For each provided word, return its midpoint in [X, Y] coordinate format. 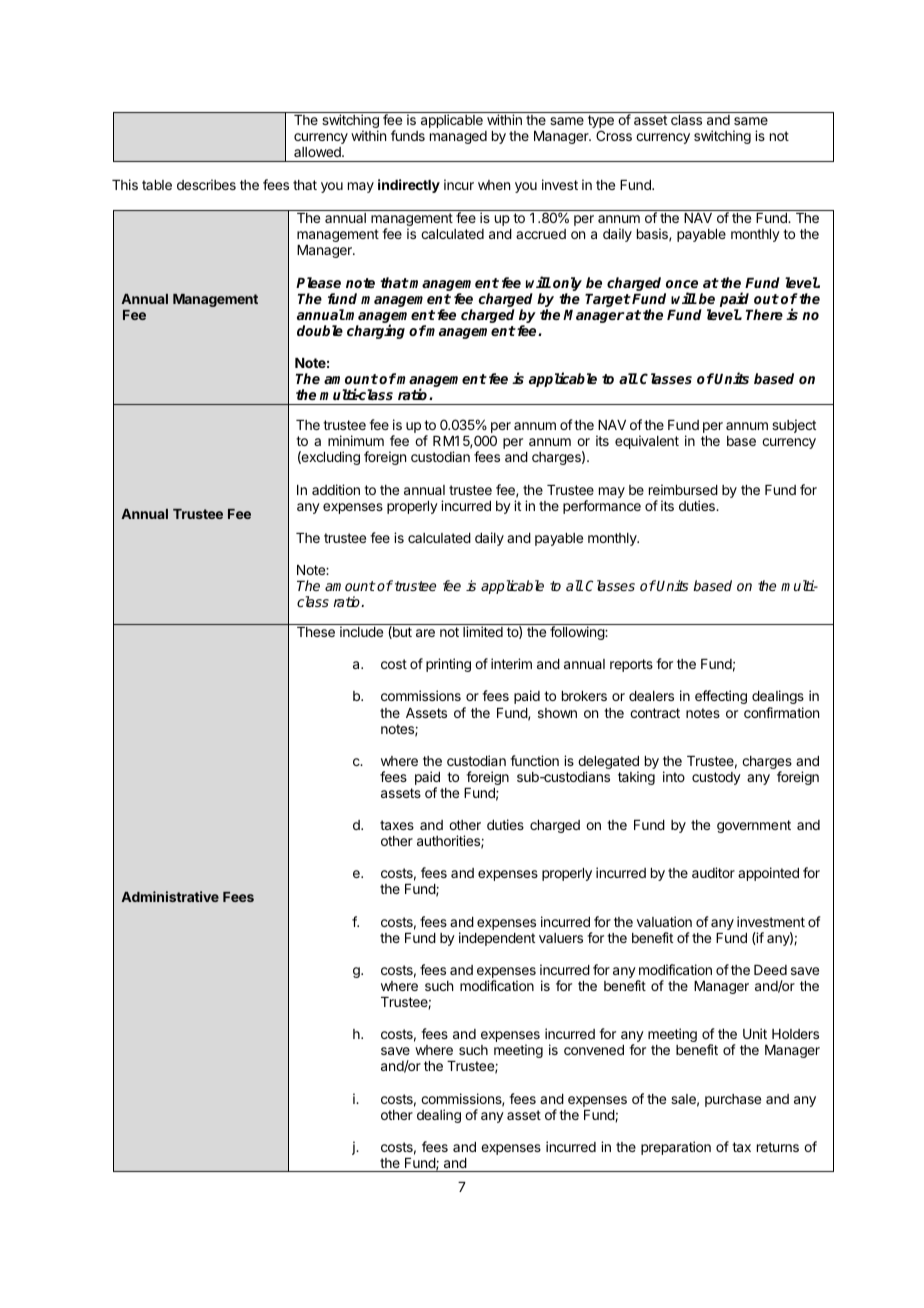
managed [458, 137]
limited [483, 631]
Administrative [170, 896]
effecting [721, 697]
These [316, 632]
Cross [614, 135]
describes [206, 184]
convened [594, 1050]
